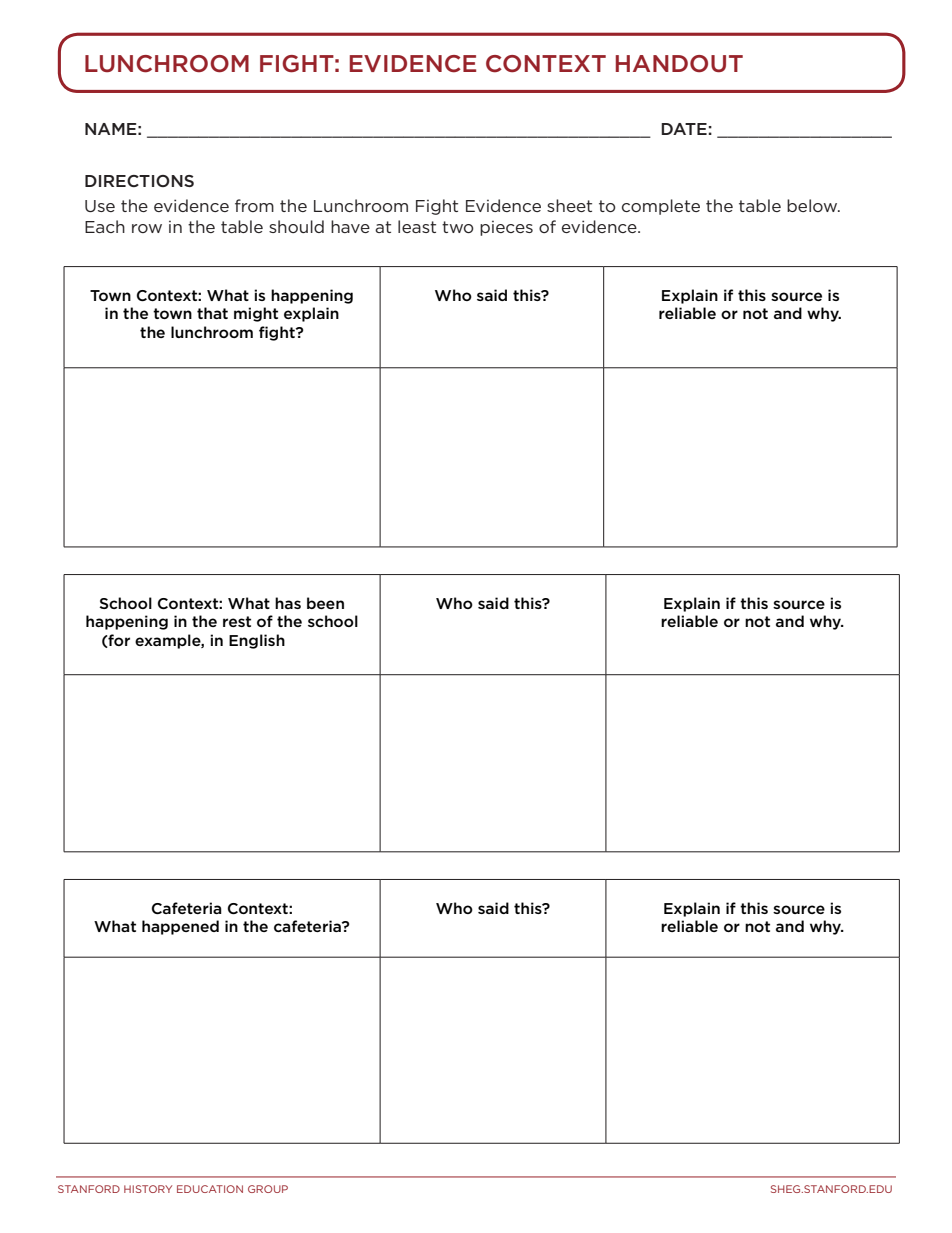  What do you see at coordinates (139, 181) in the image?
I see `DIRECTIONS` at bounding box center [139, 181].
